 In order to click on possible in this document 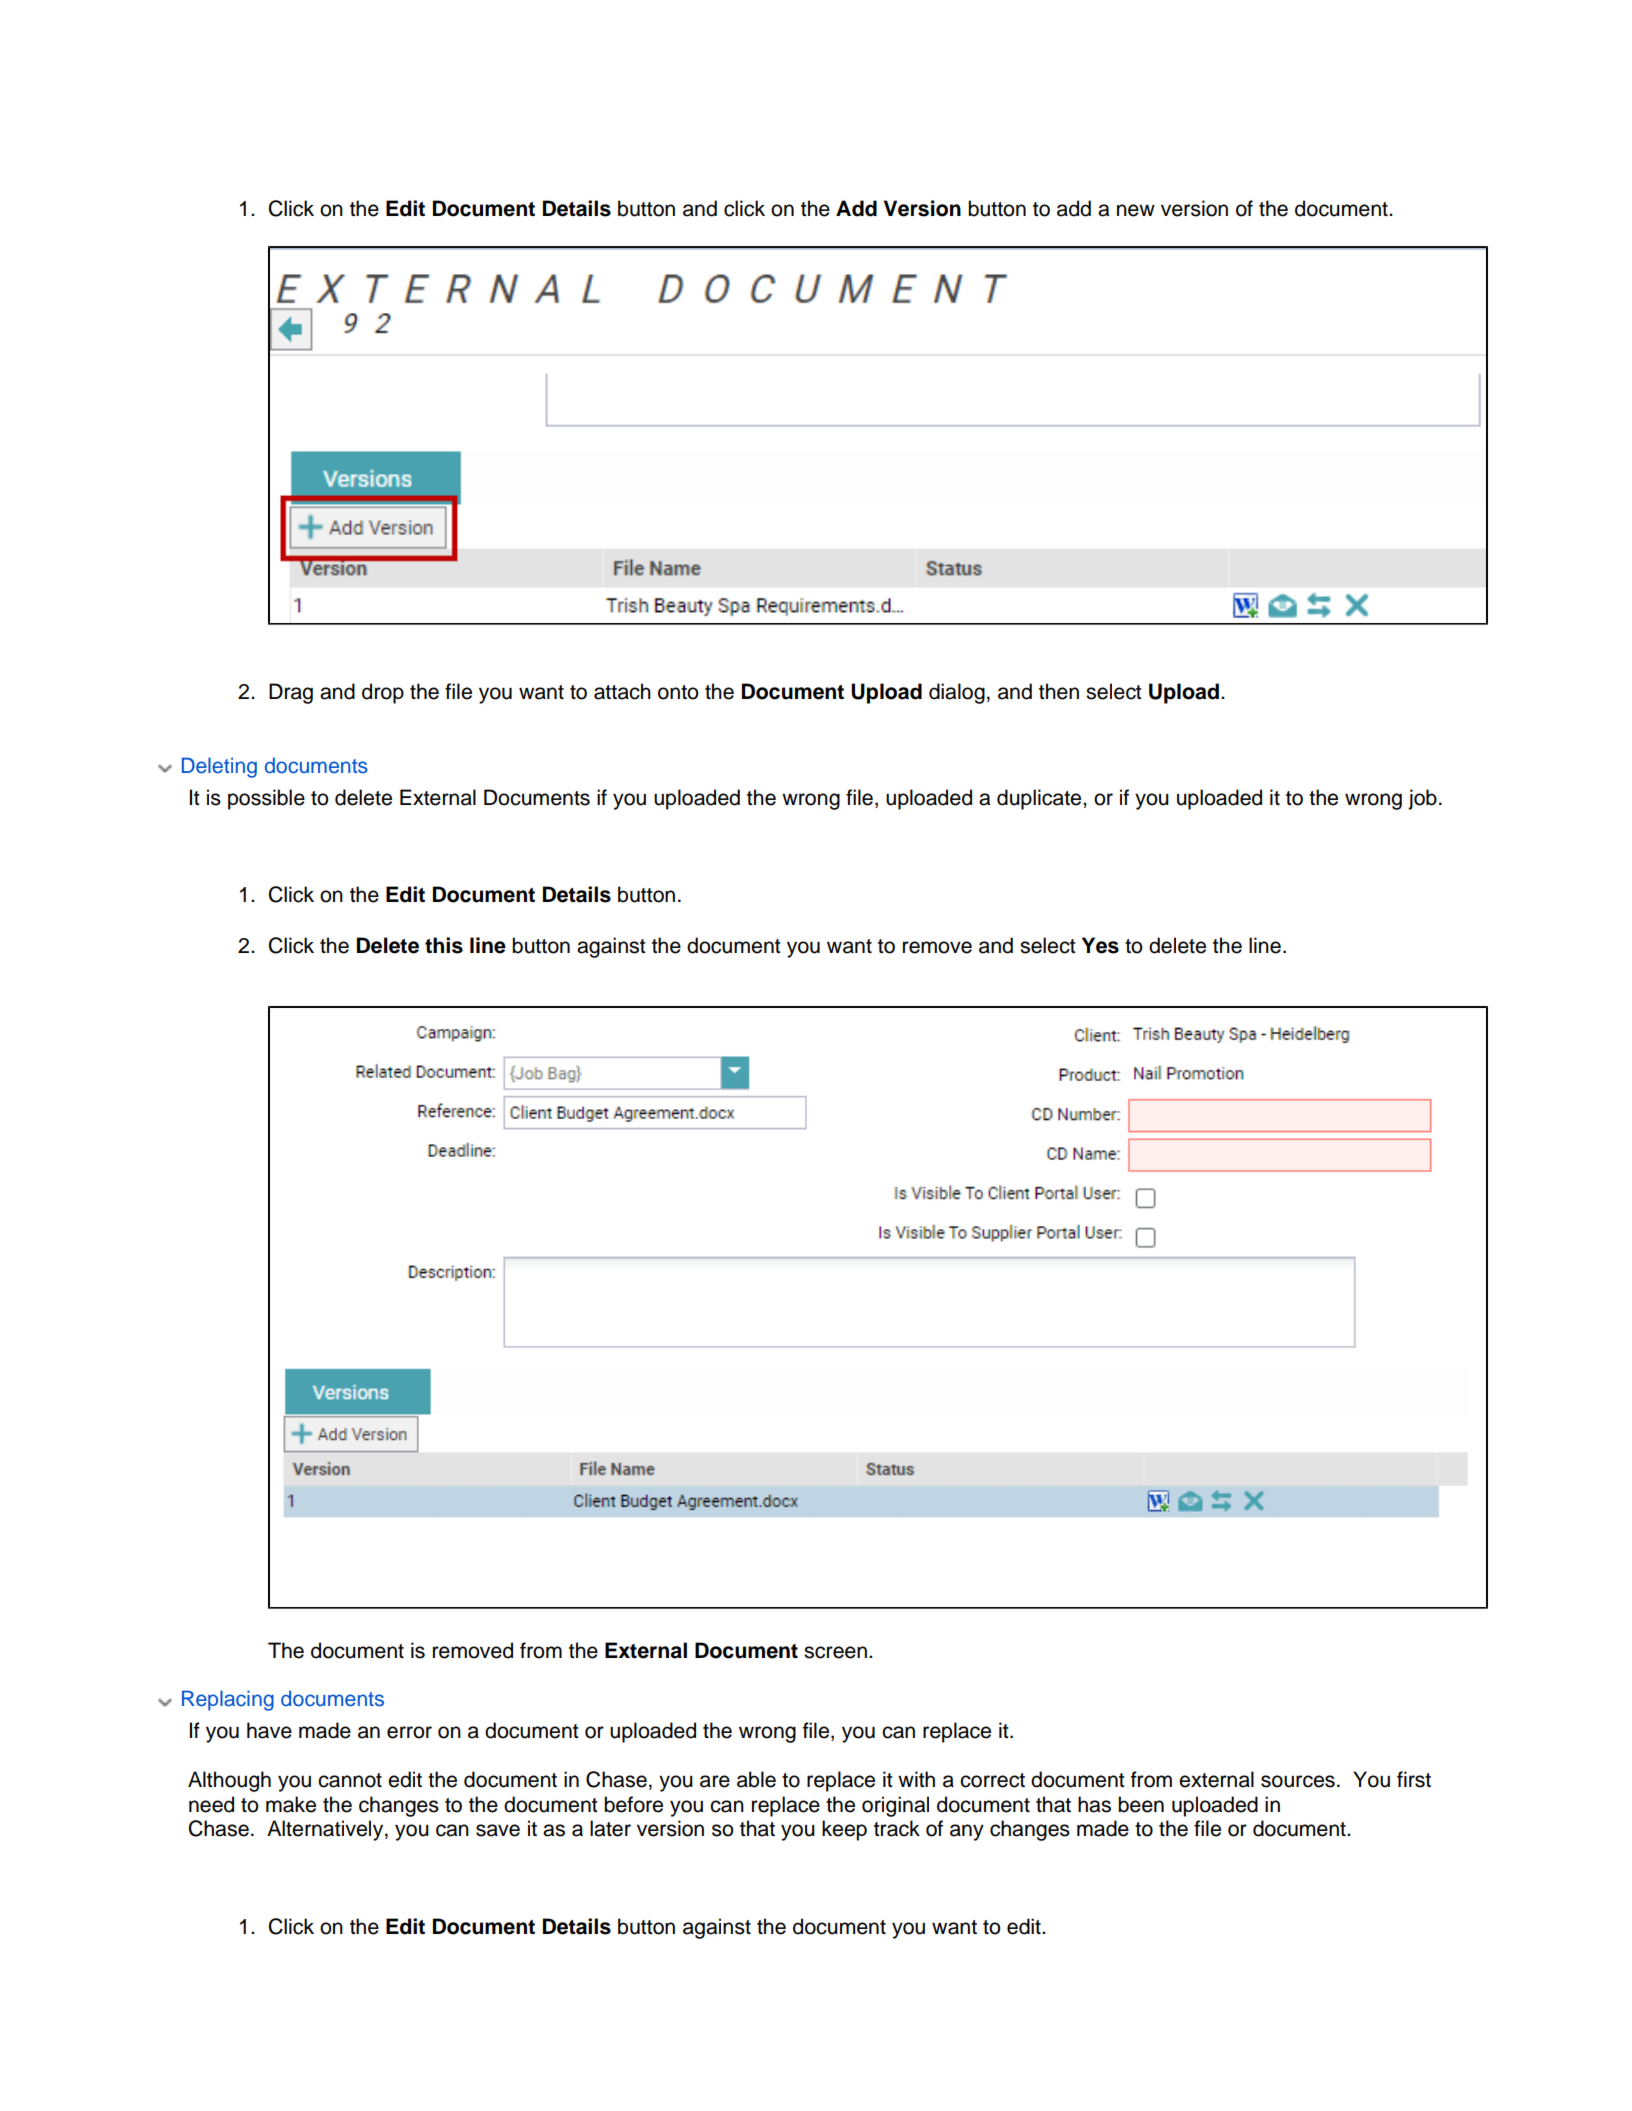, I will do `click(266, 799)`.
